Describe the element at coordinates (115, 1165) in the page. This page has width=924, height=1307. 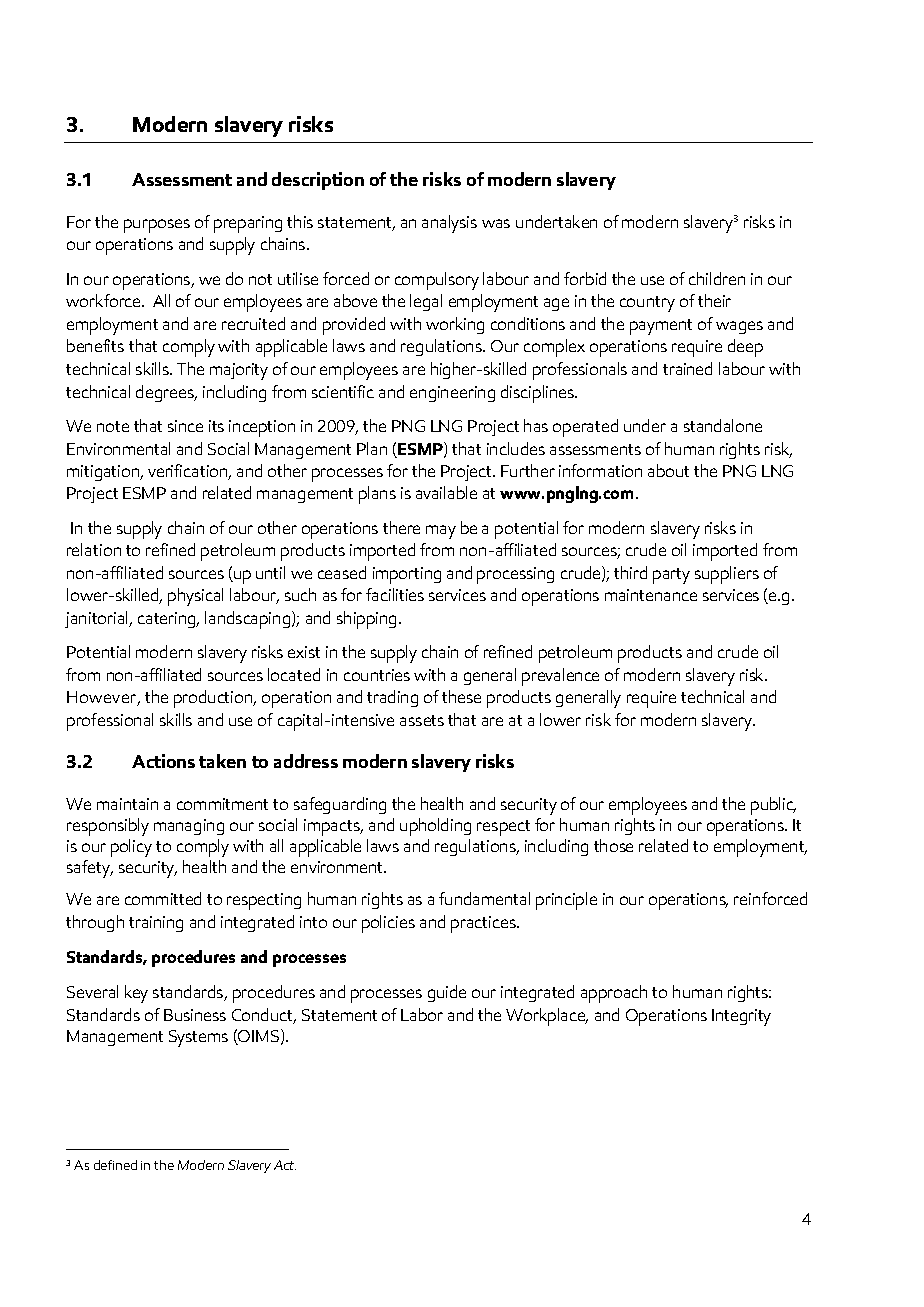
I see `defined` at that location.
